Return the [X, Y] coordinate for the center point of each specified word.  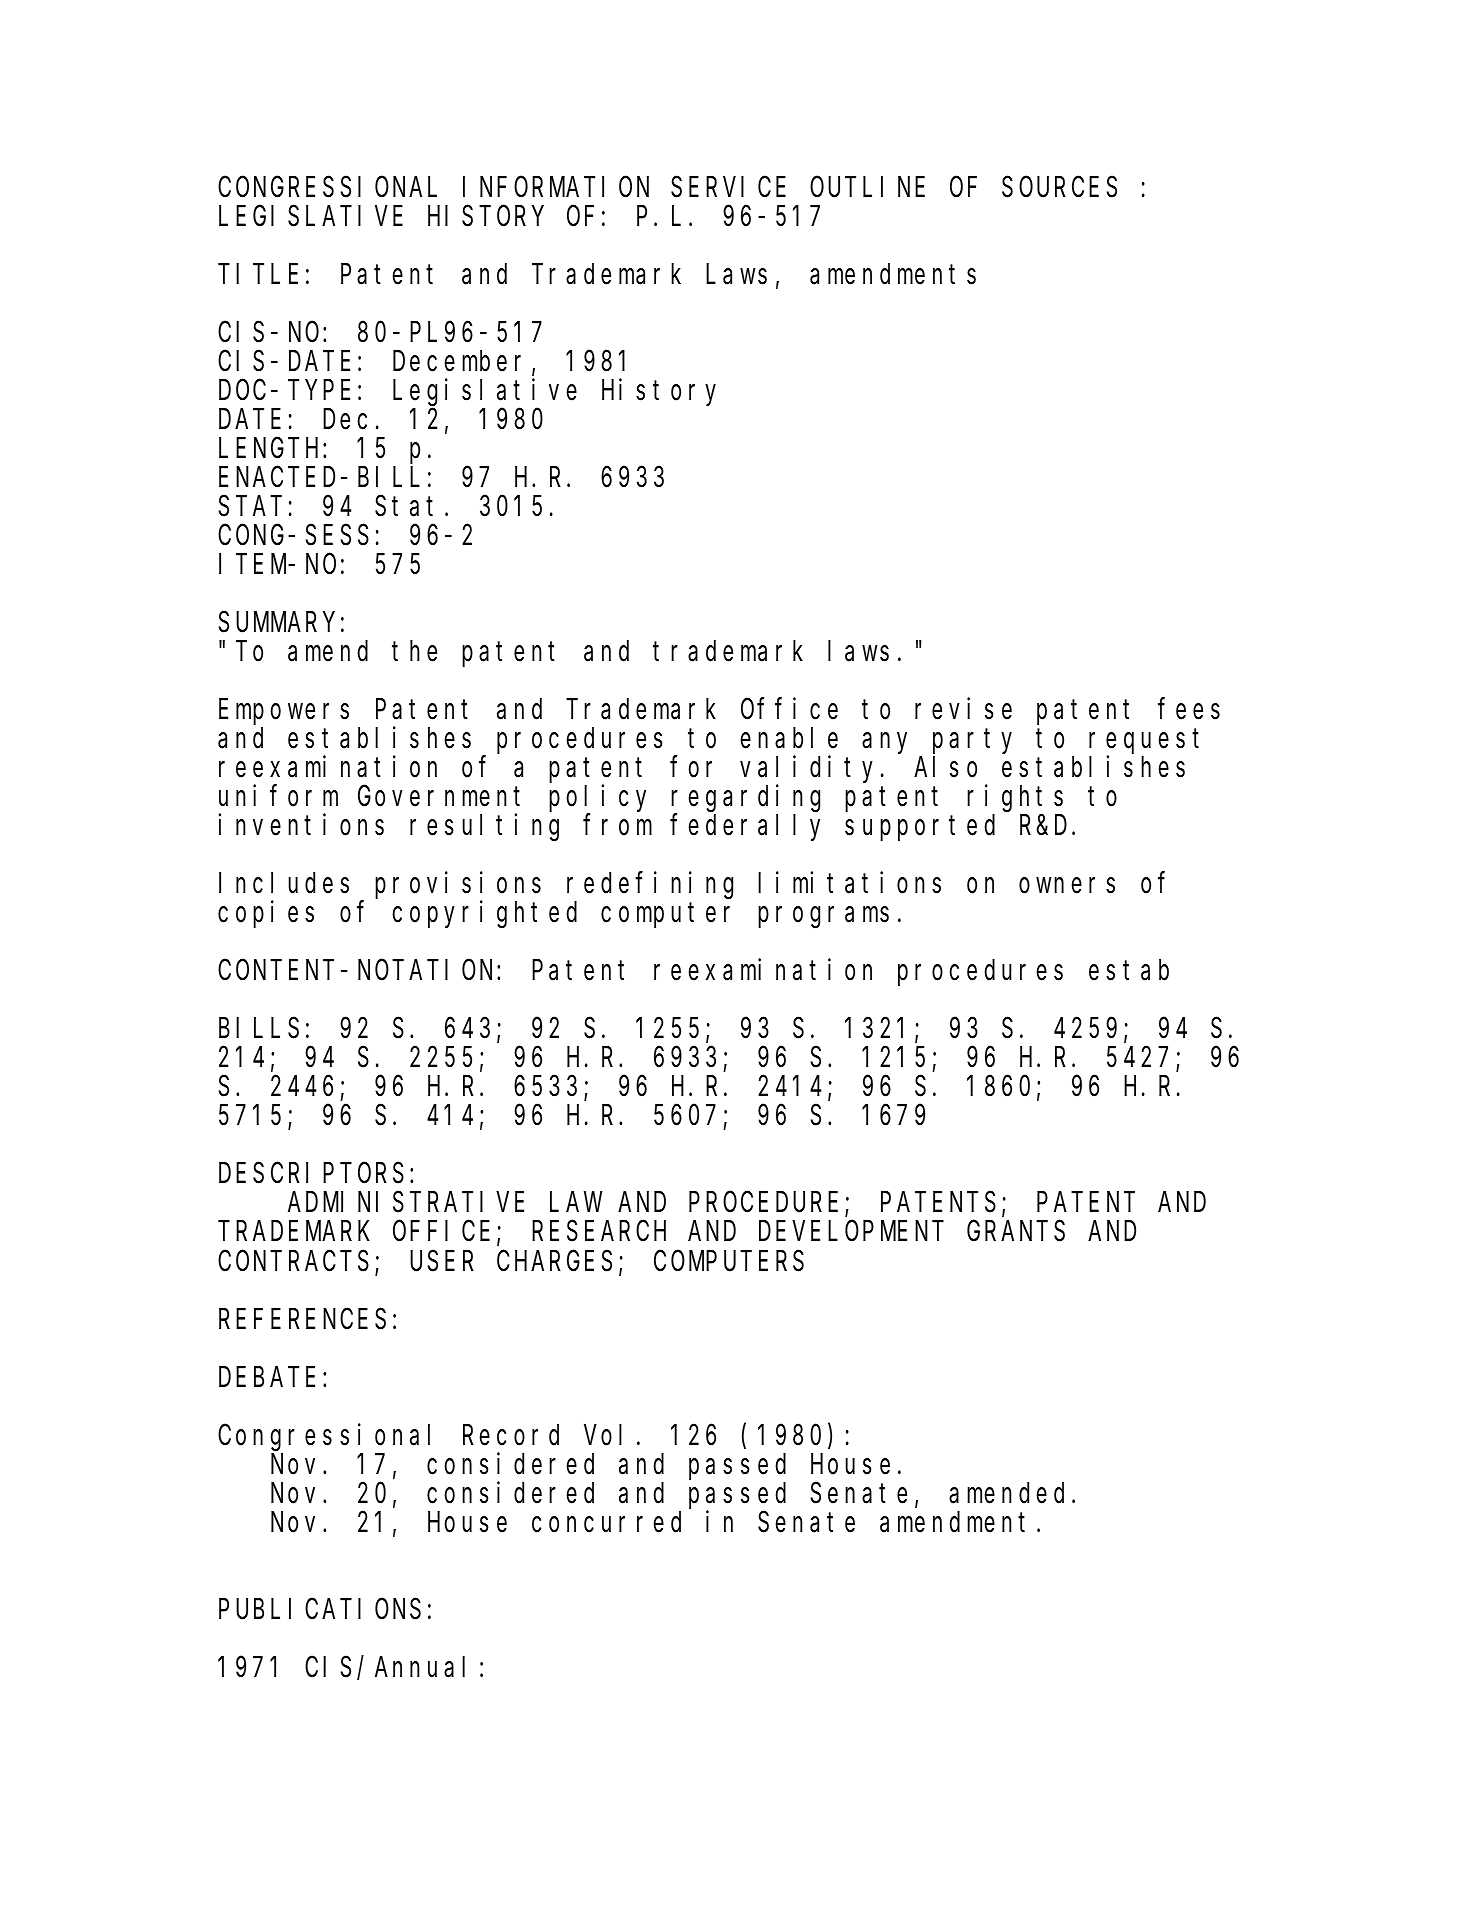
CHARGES [554, 1262]
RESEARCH [599, 1232]
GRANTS [1016, 1232]
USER [442, 1262]
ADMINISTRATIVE [406, 1203]
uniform [278, 796]
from [617, 825]
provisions [458, 886]
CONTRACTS [293, 1262]
